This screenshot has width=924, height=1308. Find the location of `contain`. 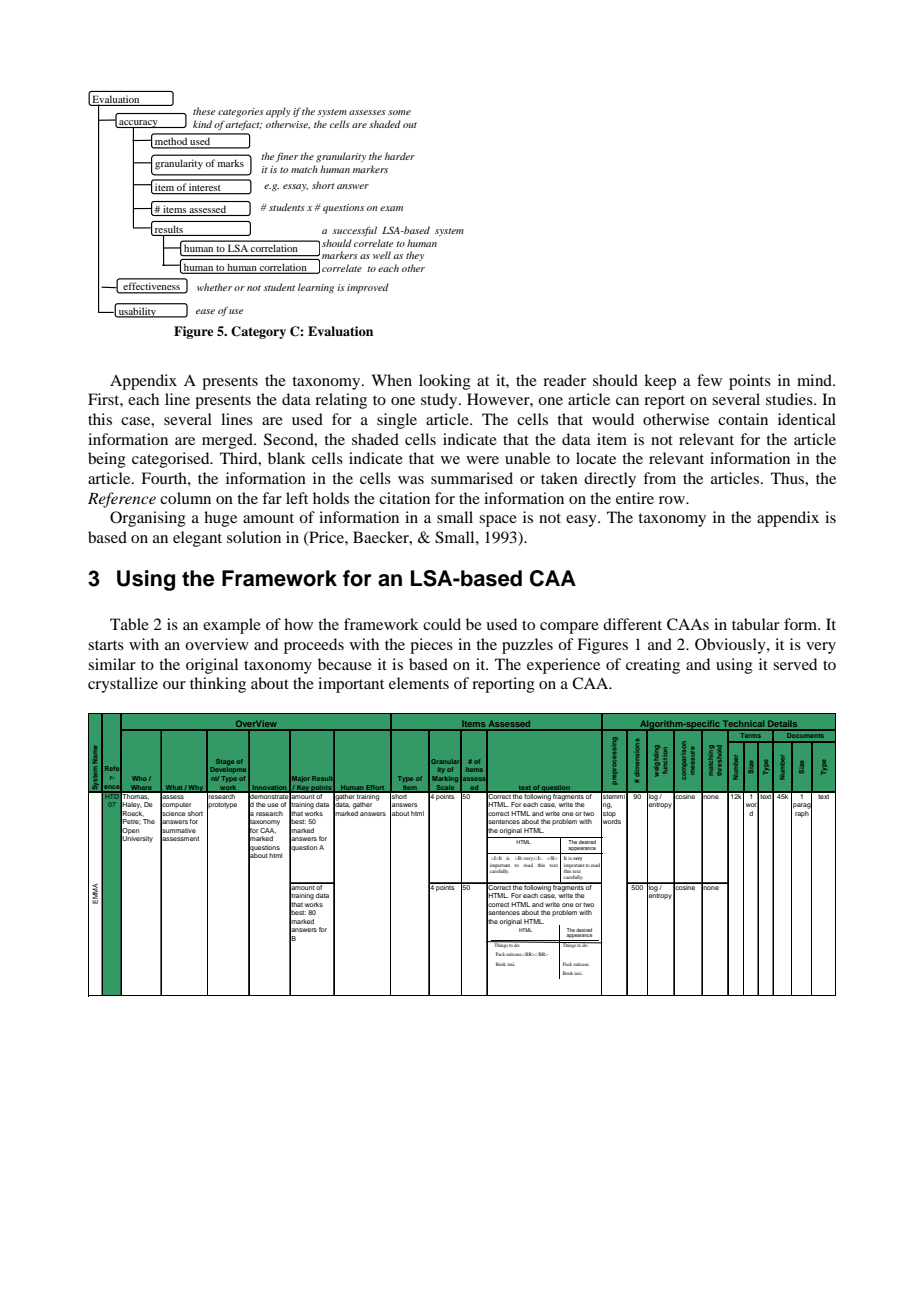

contain is located at coordinates (743, 419).
